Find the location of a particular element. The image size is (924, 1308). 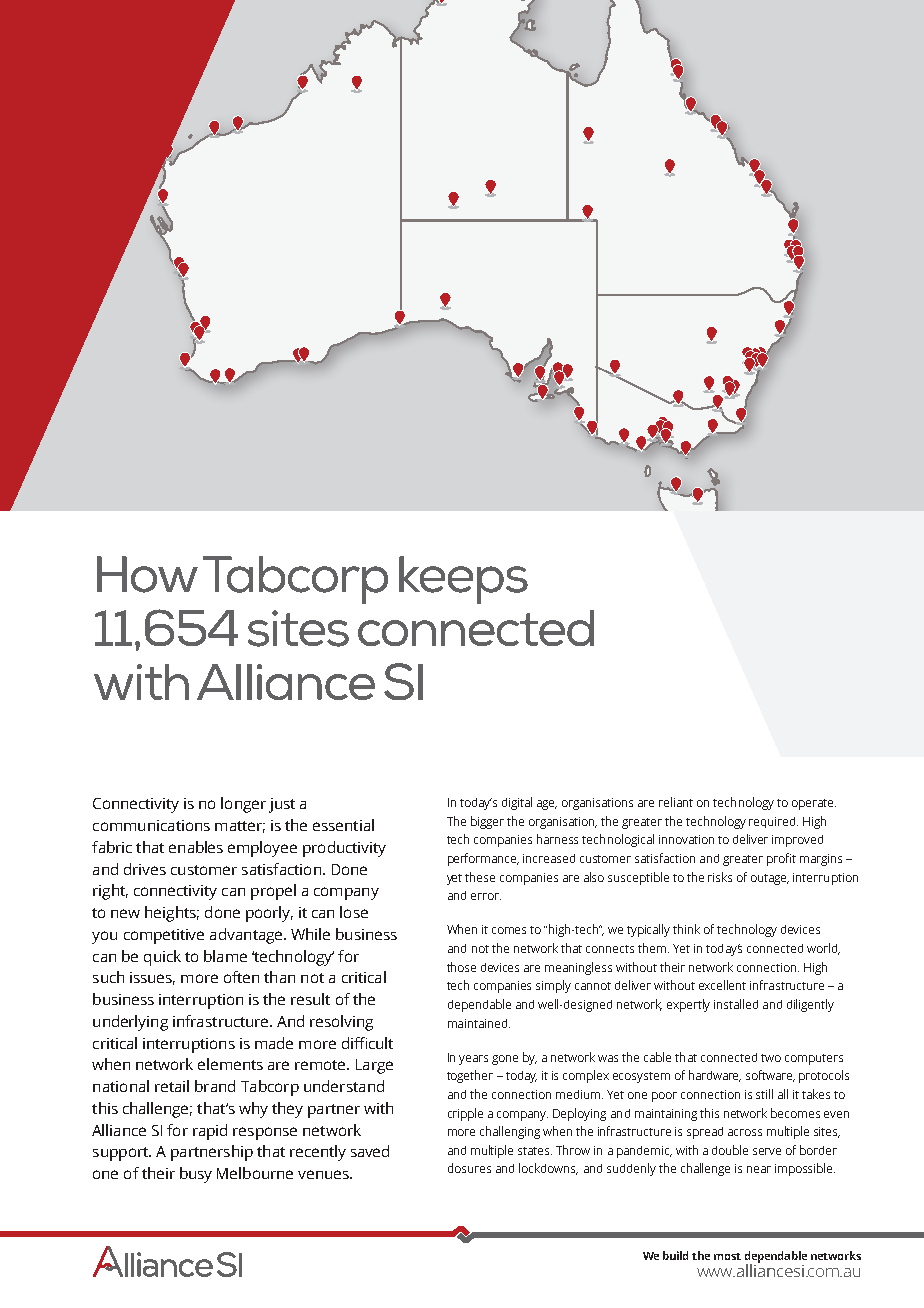

operate is located at coordinates (814, 804).
